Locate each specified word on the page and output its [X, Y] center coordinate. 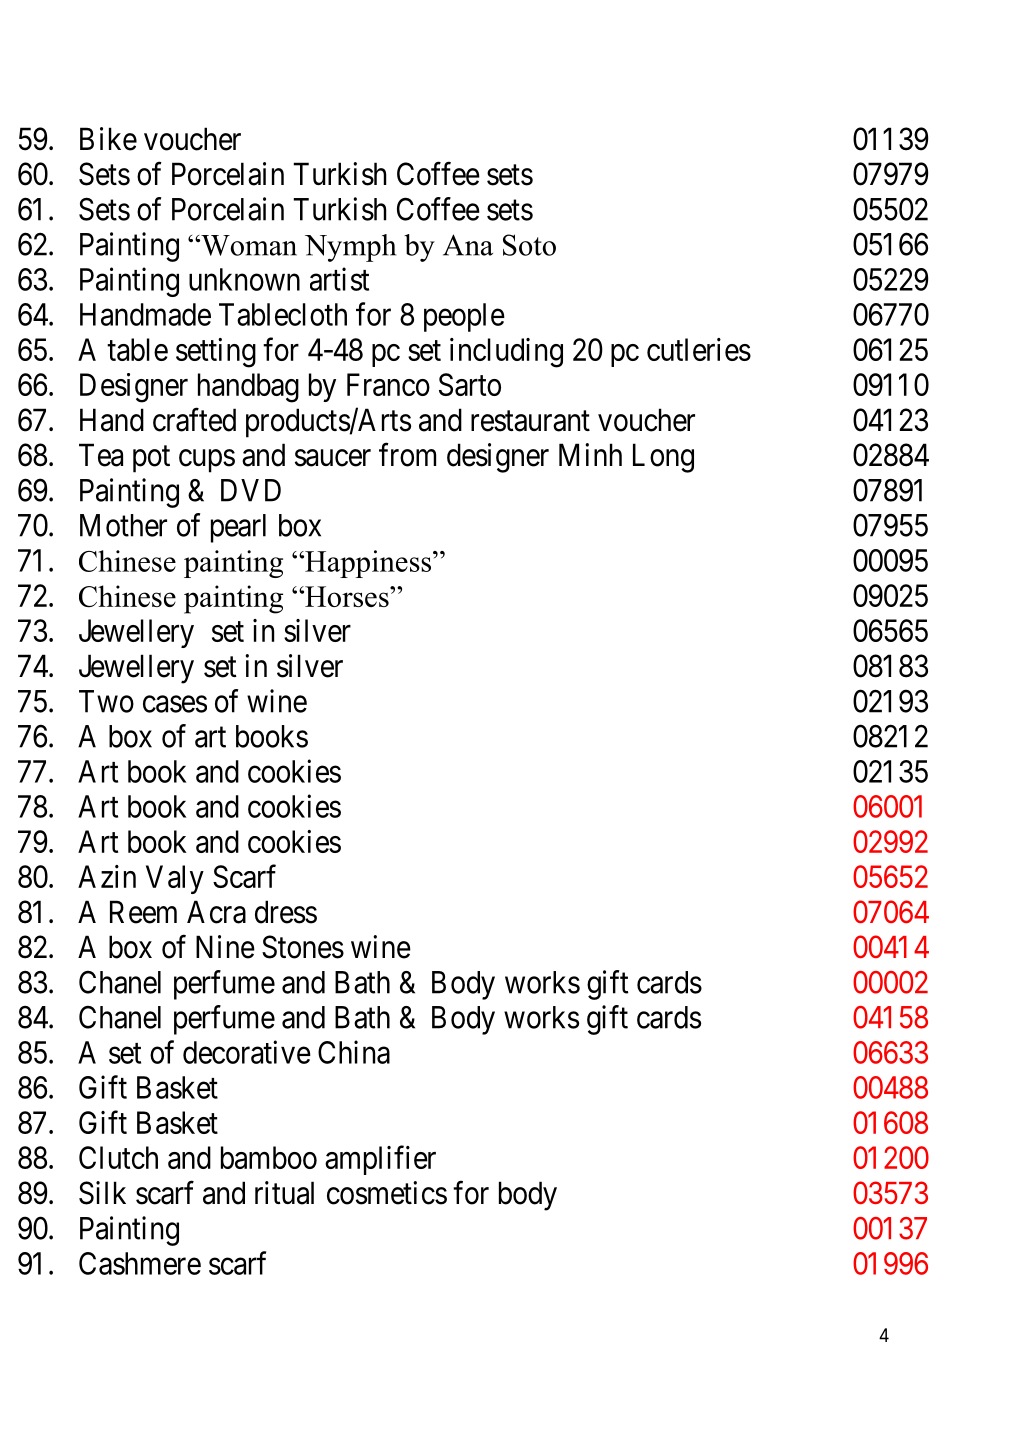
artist [339, 279]
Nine [225, 947]
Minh [590, 454]
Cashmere [140, 1263]
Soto [529, 245]
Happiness [368, 564]
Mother [123, 525]
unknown [244, 279]
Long [663, 458]
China [354, 1052]
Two [106, 701]
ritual [284, 1193]
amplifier [380, 1160]
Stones [303, 947]
